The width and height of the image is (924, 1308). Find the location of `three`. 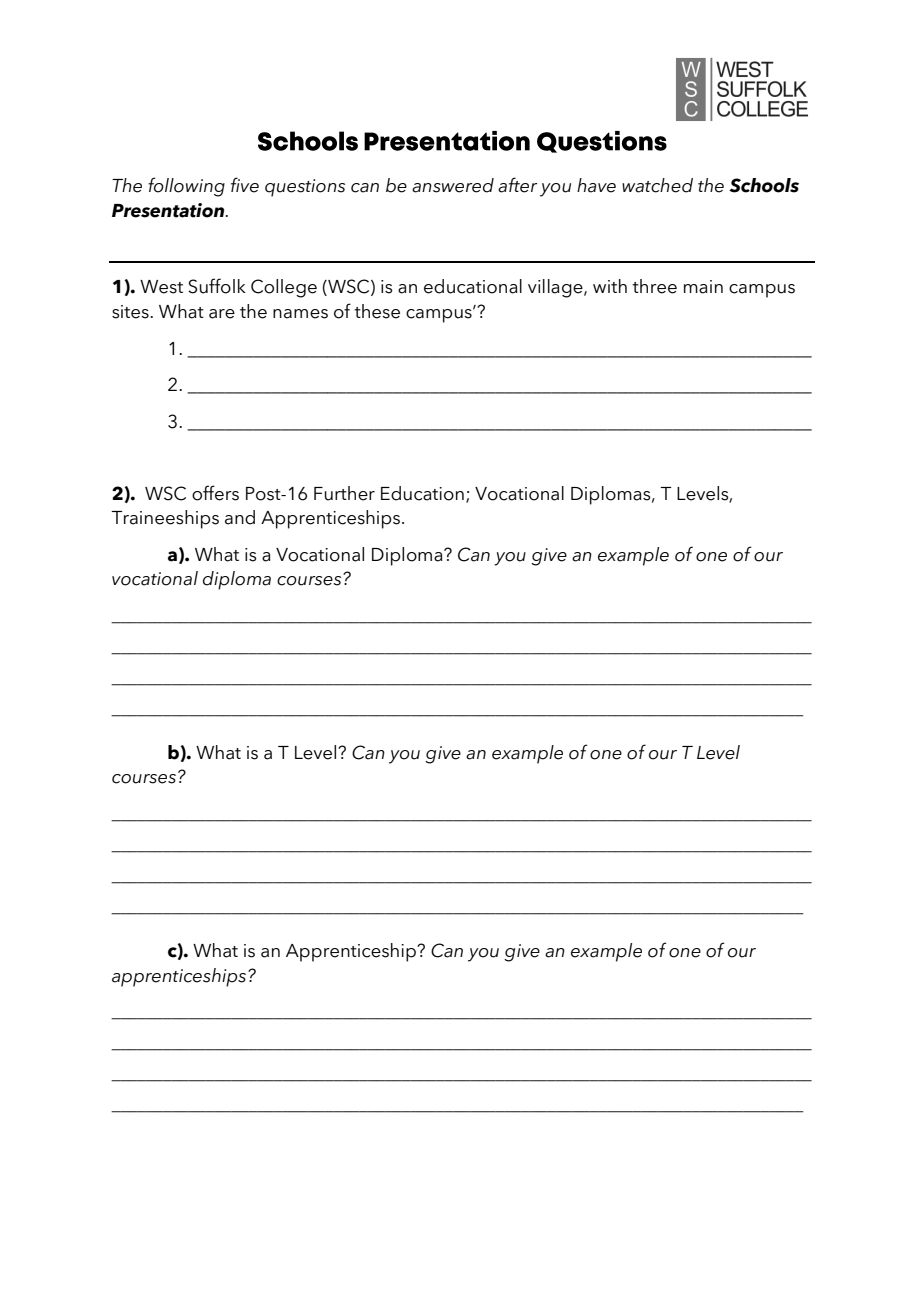

three is located at coordinates (654, 286).
